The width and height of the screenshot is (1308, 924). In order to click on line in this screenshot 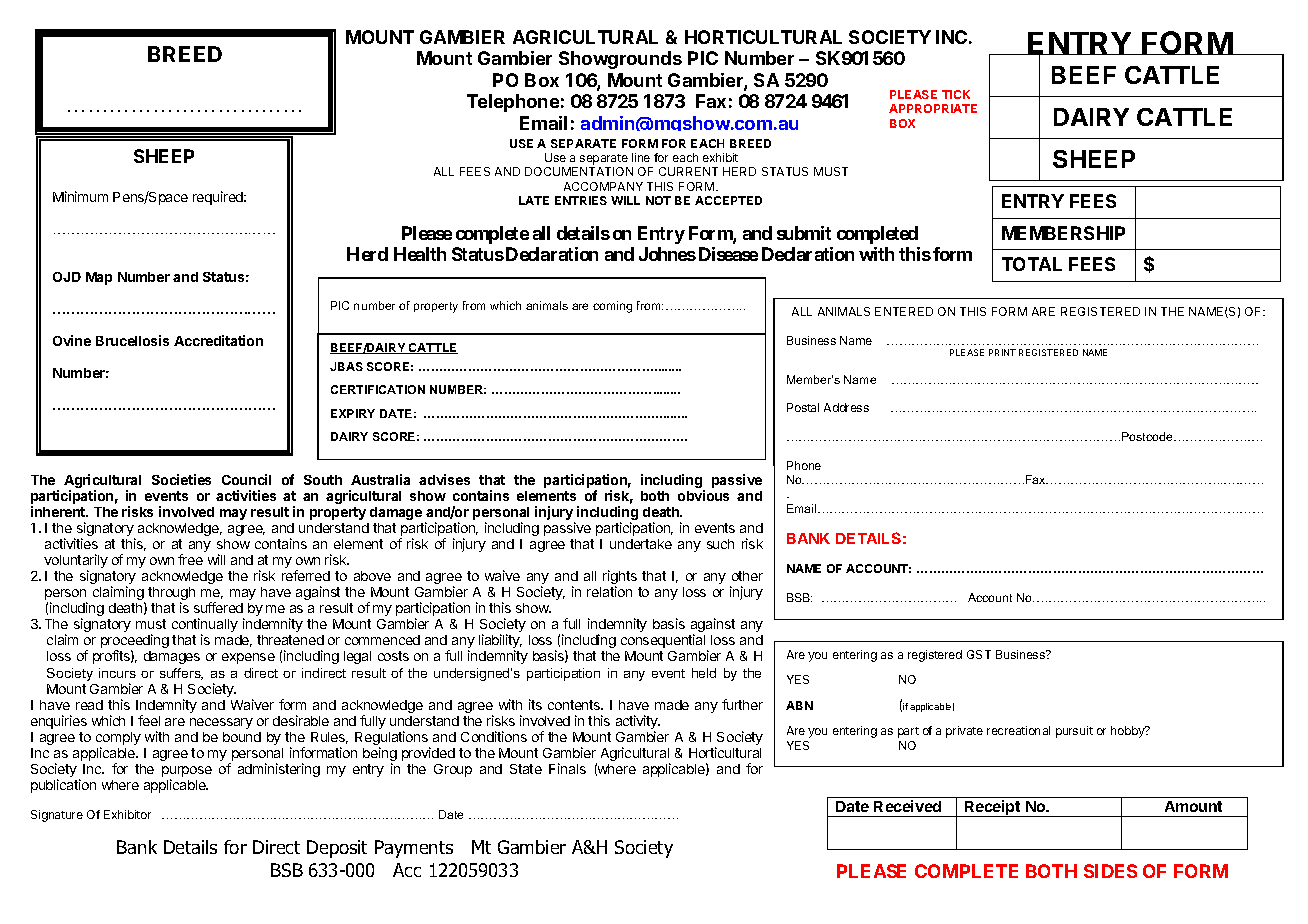, I will do `click(641, 157)`.
